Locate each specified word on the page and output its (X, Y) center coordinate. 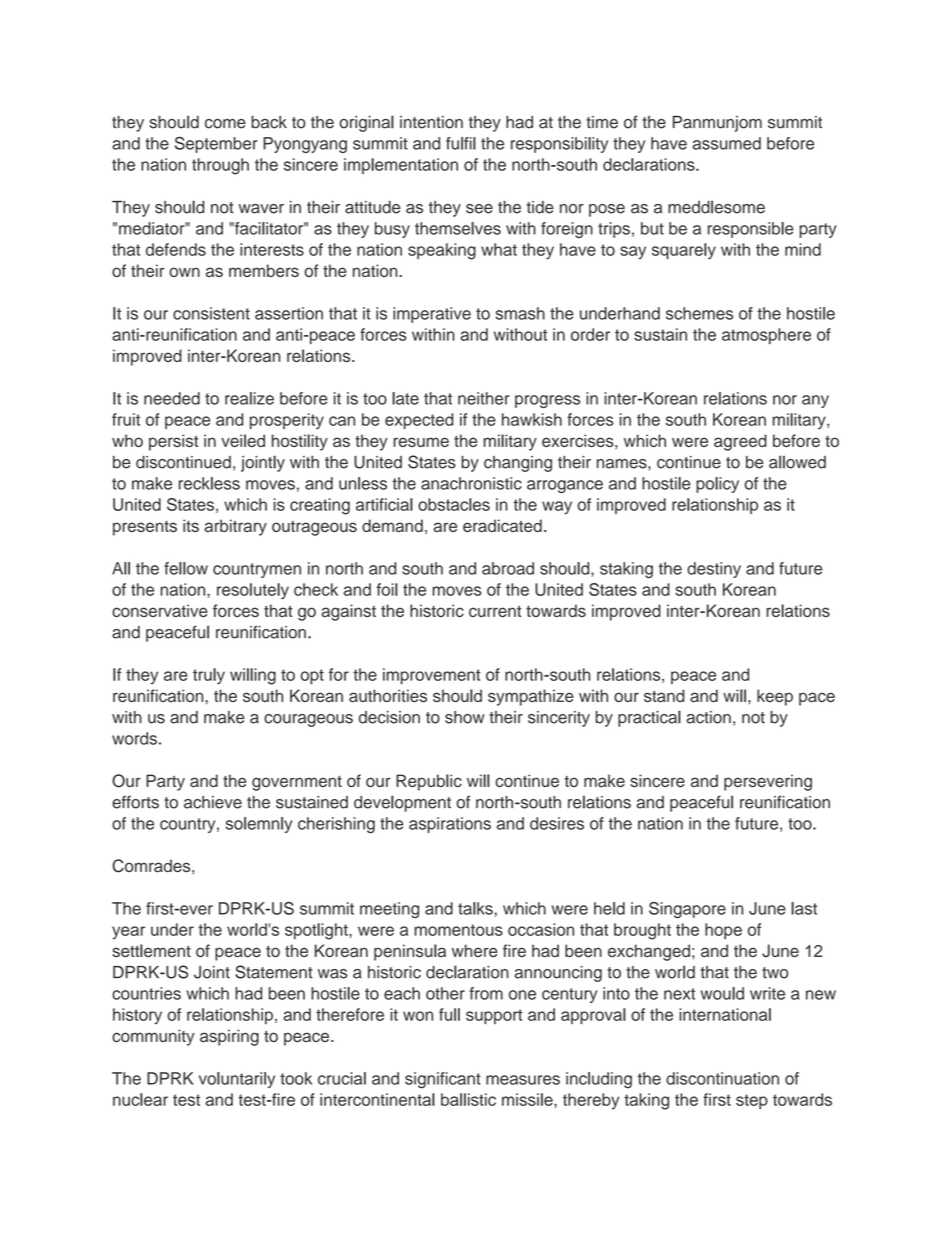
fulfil (461, 143)
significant (443, 1080)
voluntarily (237, 1080)
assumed (727, 143)
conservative (160, 610)
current (495, 611)
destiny (714, 570)
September (216, 144)
